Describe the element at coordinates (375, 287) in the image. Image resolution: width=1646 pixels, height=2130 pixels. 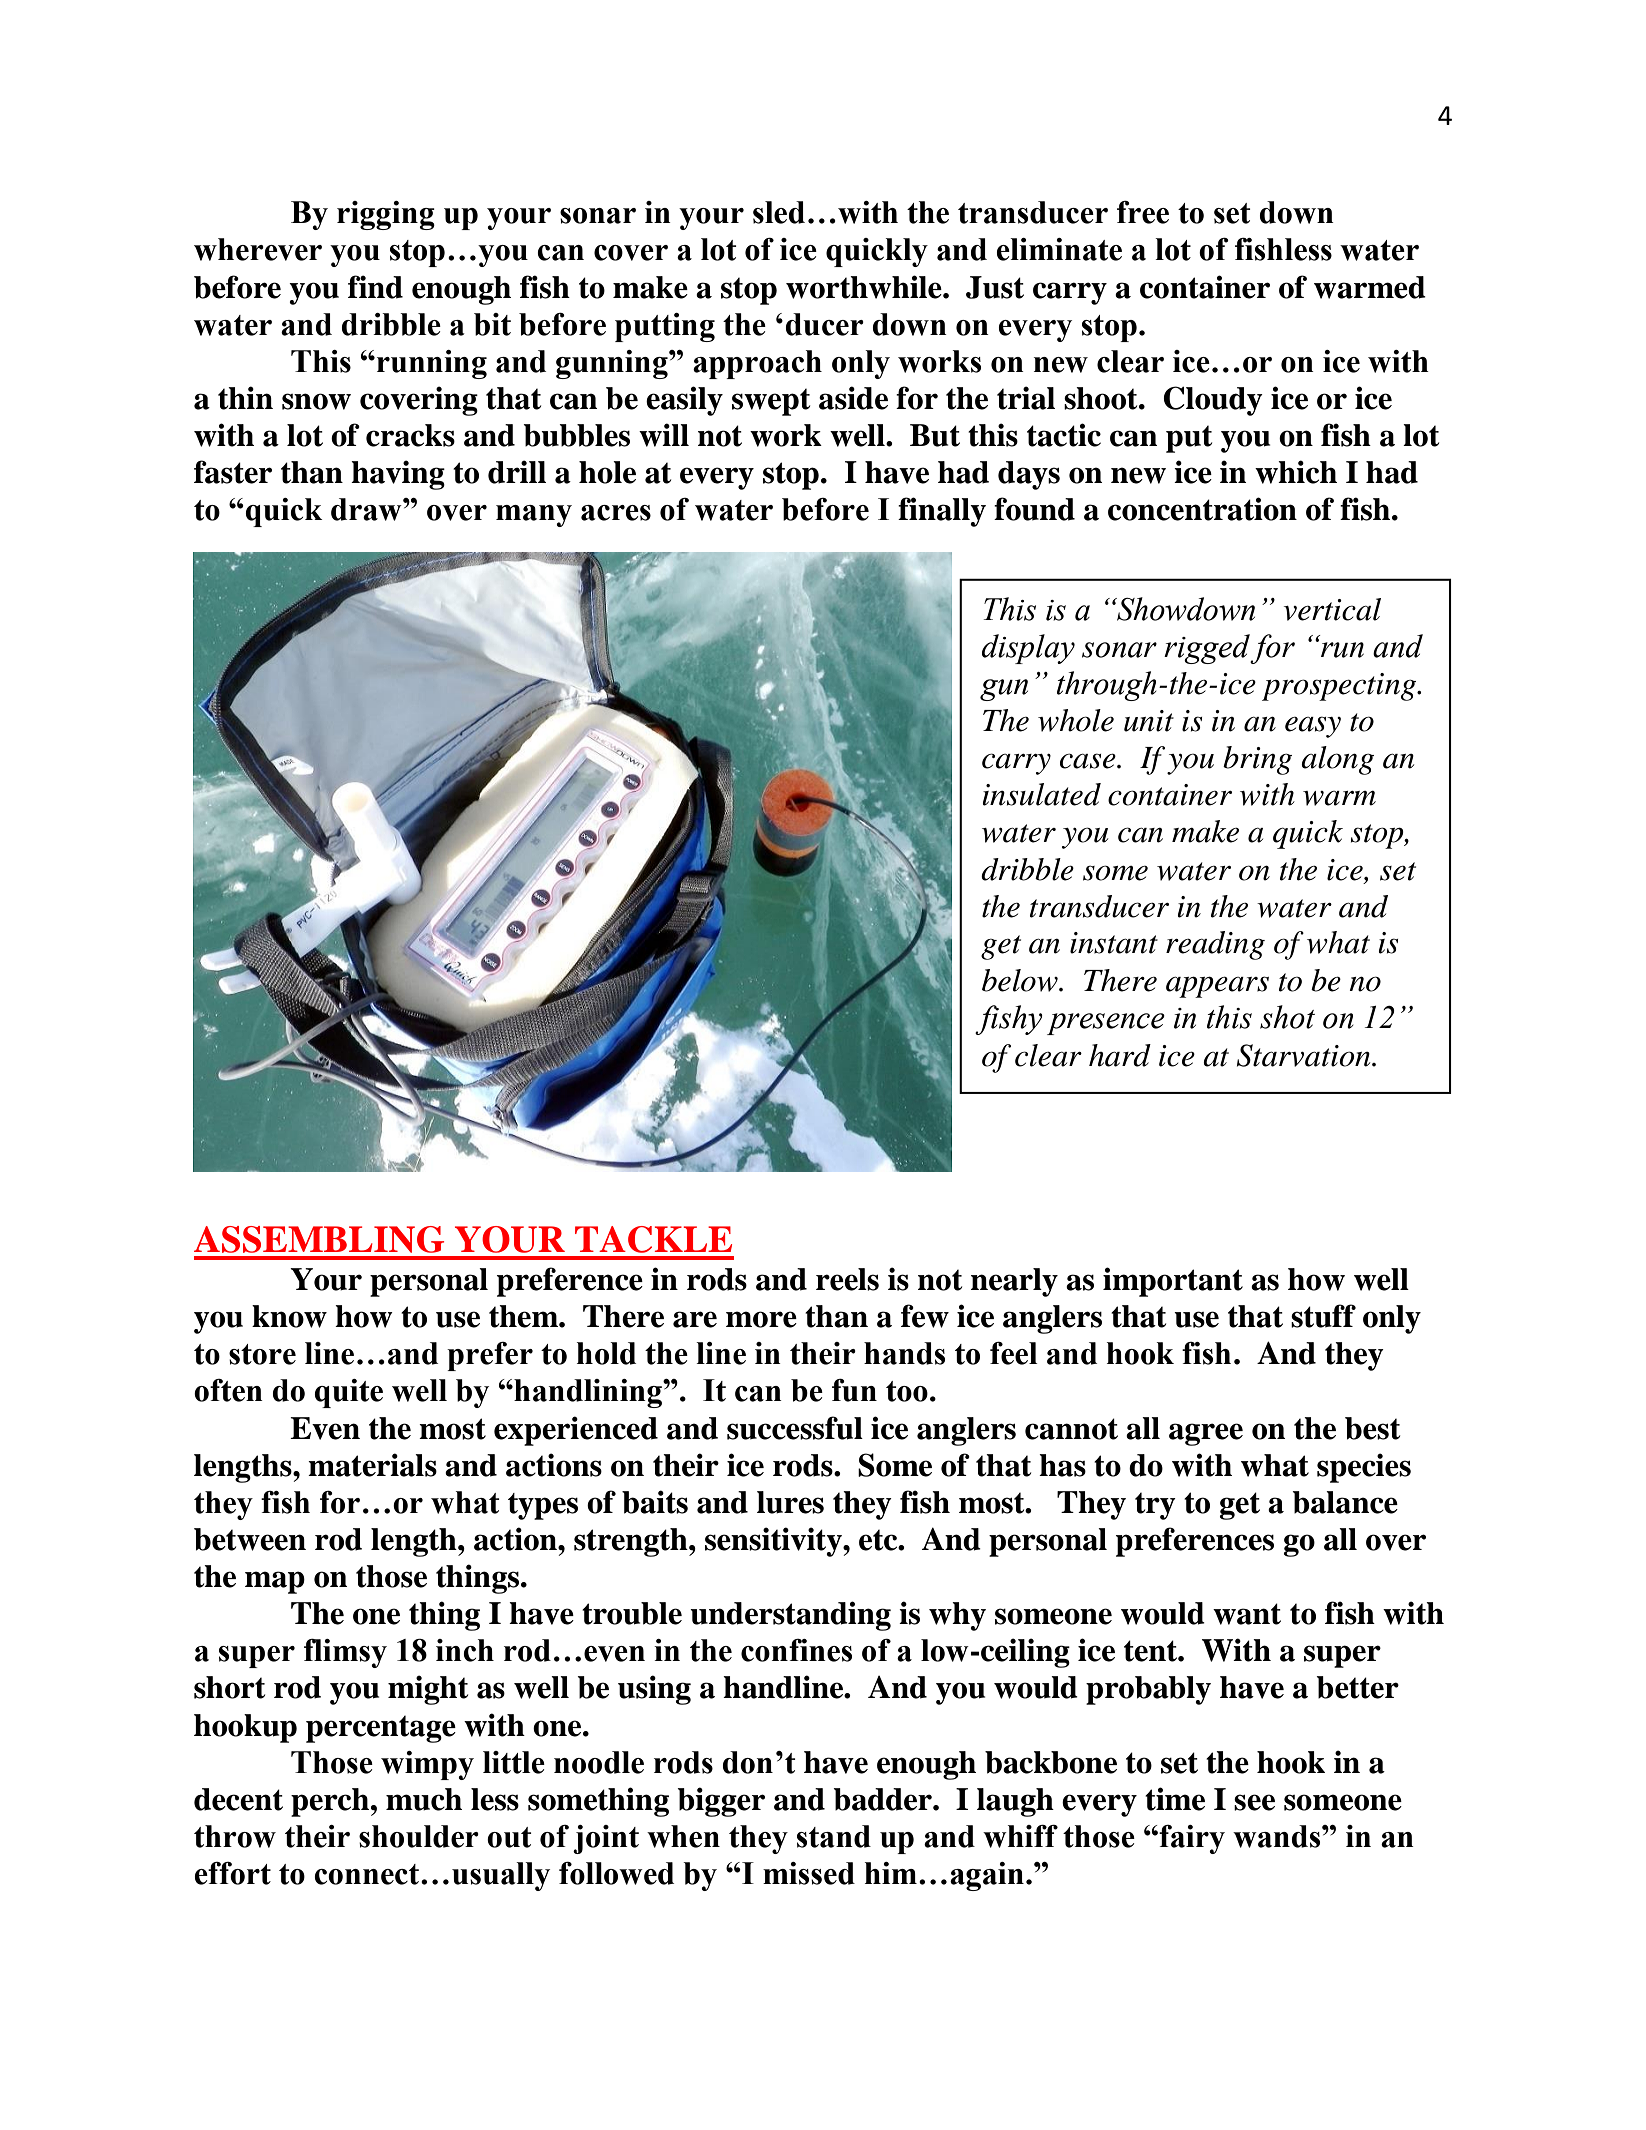
I see `find` at that location.
